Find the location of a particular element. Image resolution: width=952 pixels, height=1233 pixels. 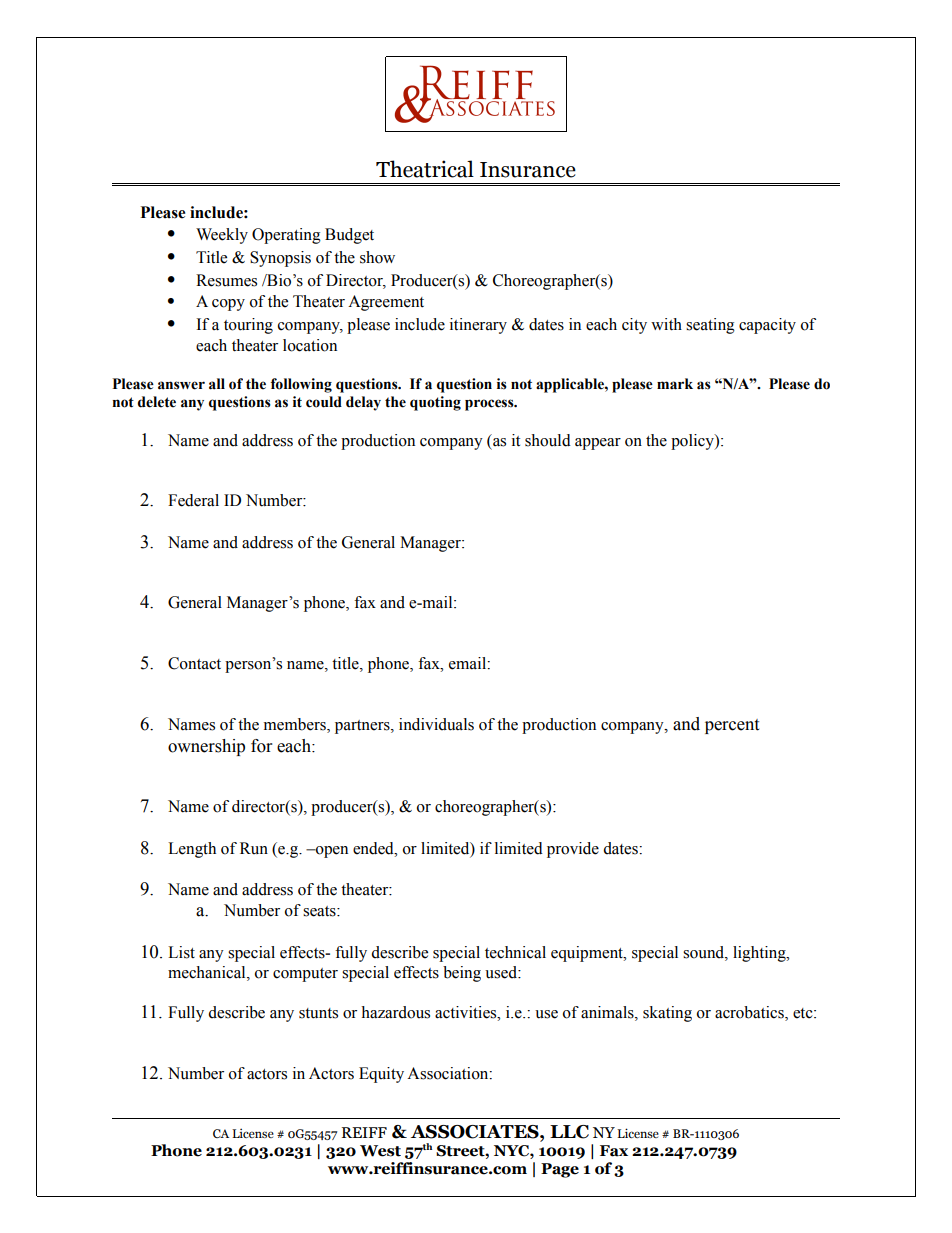

Weekly is located at coordinates (222, 236).
